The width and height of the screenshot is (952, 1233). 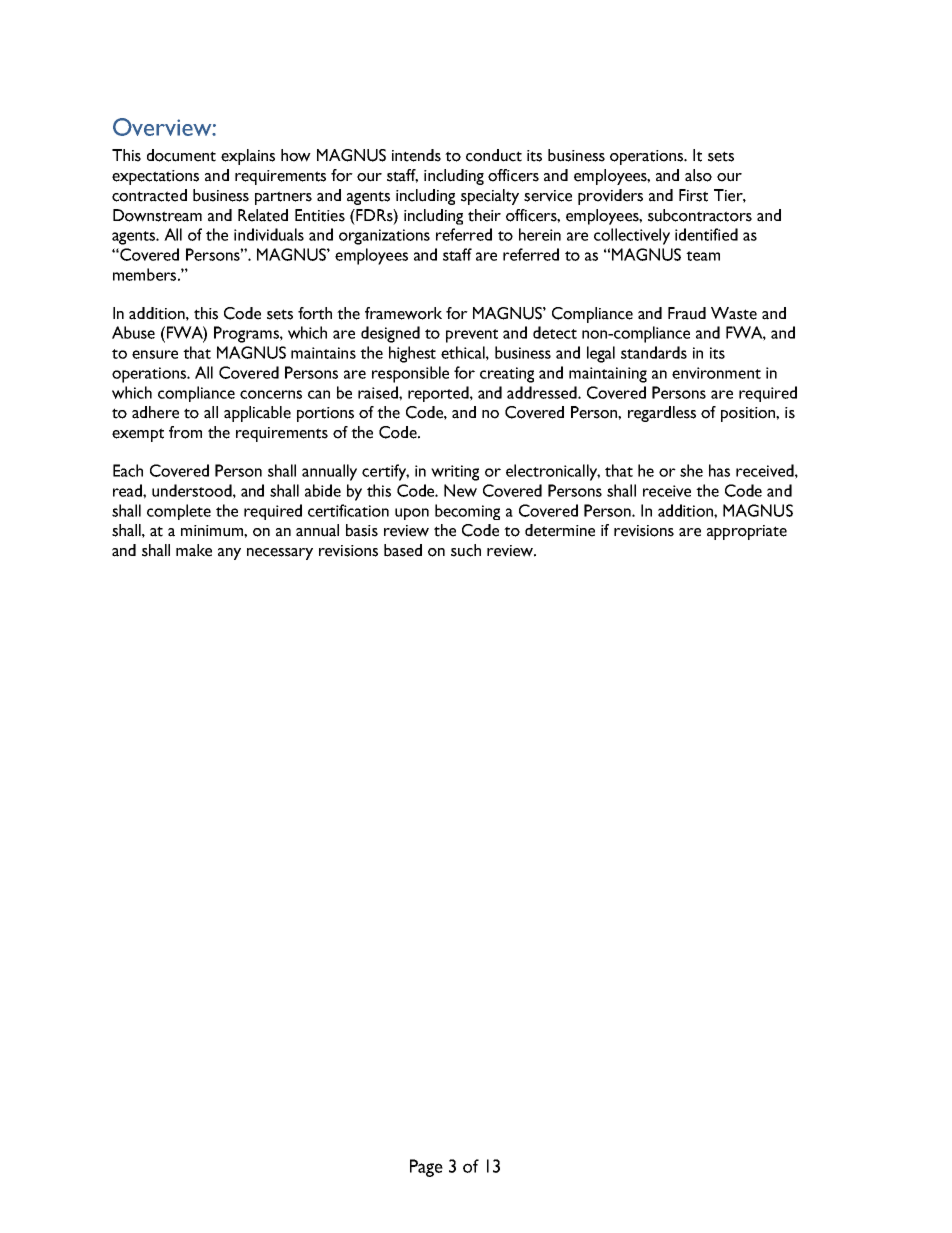 I want to click on such, so click(x=466, y=550).
